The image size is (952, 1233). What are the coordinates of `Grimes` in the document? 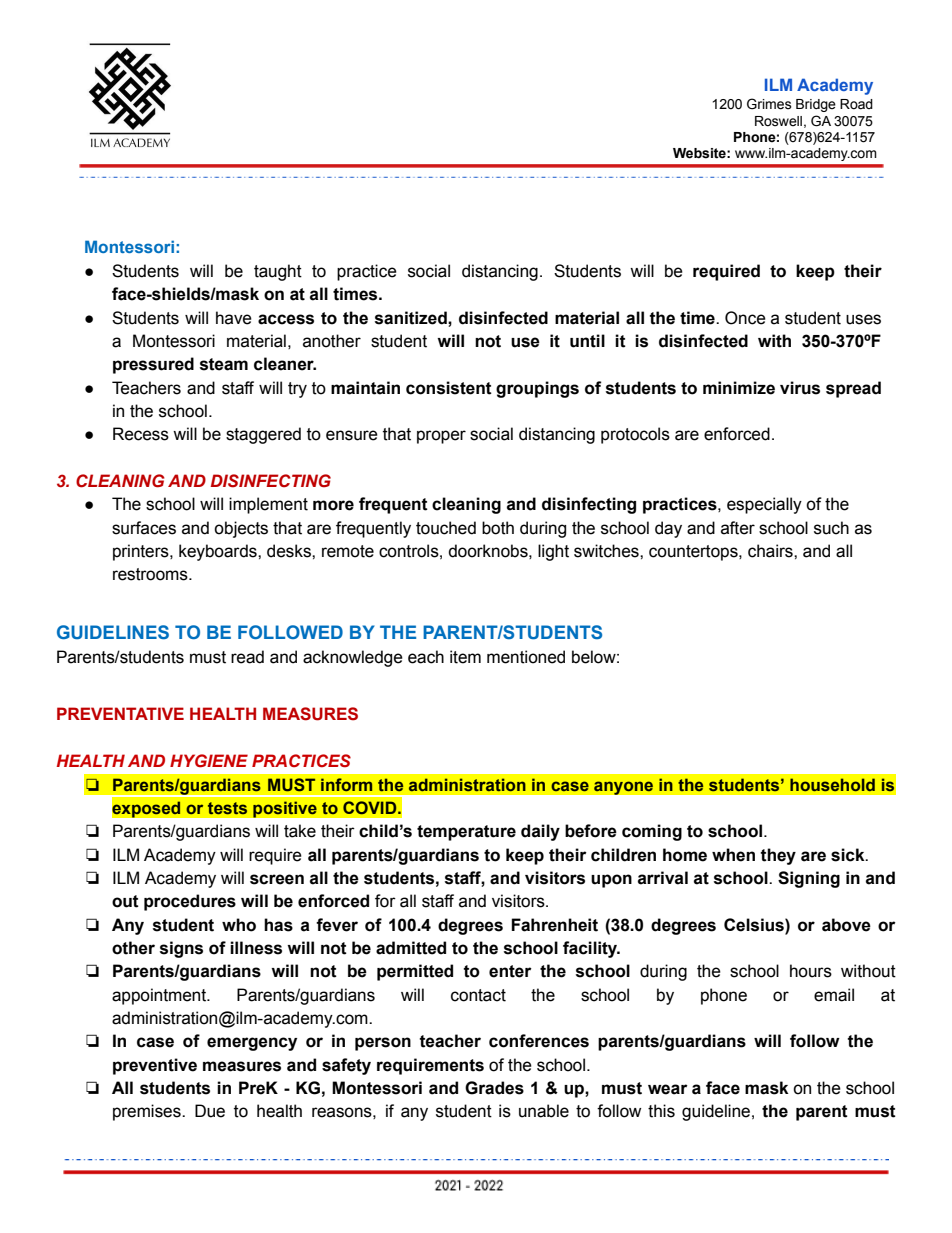 It's located at (769, 104).
